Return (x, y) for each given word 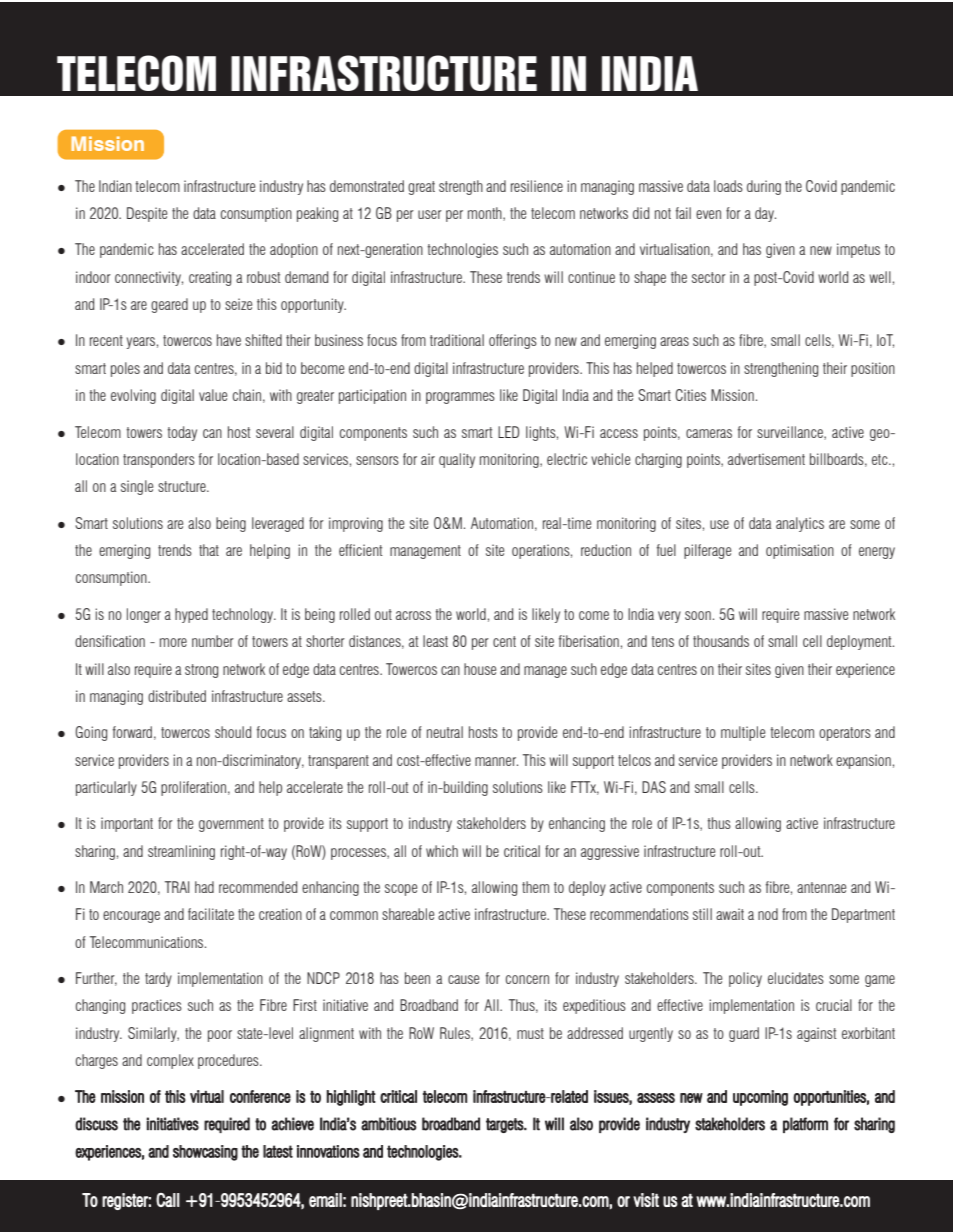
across (413, 615)
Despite (147, 214)
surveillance (791, 433)
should (233, 732)
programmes (460, 398)
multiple (743, 733)
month (486, 214)
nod (768, 914)
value (213, 395)
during (764, 187)
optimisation (800, 551)
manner (496, 761)
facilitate (211, 914)
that (209, 550)
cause (463, 979)
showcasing (205, 1153)
